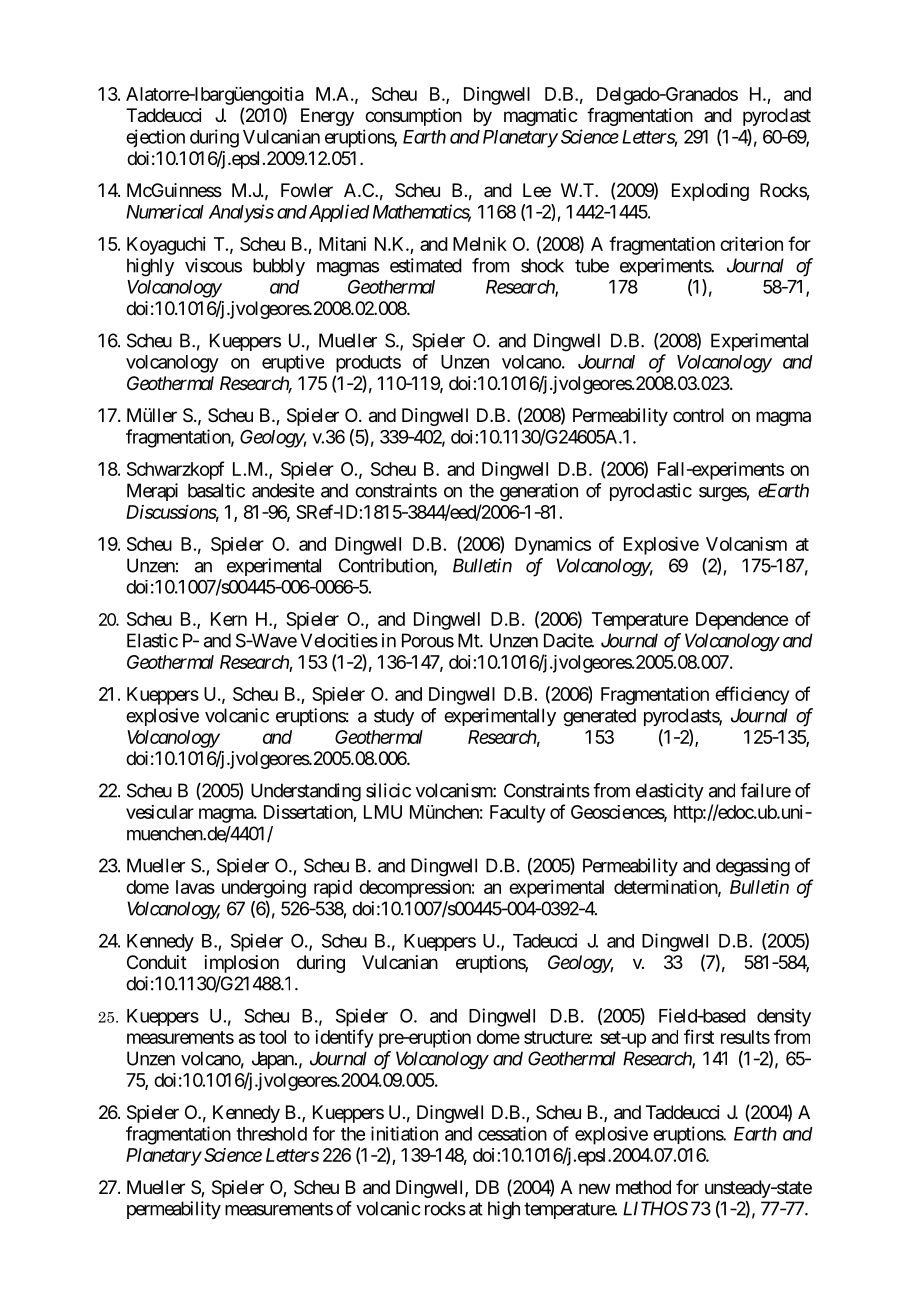 This screenshot has height=1308, width=924. What do you see at coordinates (264, 889) in the screenshot?
I see `undergoing` at bounding box center [264, 889].
